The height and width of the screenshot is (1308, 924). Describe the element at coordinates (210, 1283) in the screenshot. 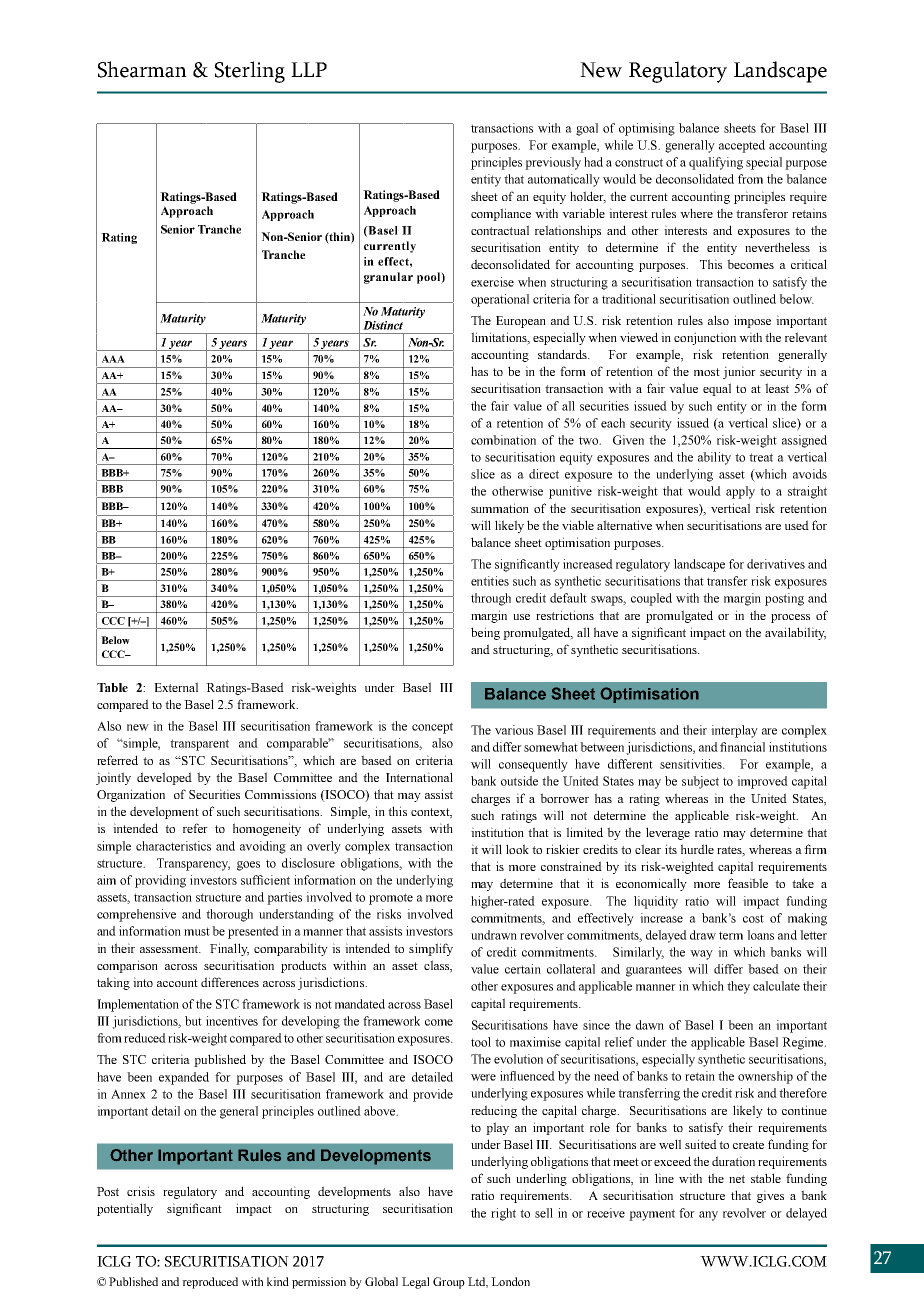

I see `reproduced` at that location.
